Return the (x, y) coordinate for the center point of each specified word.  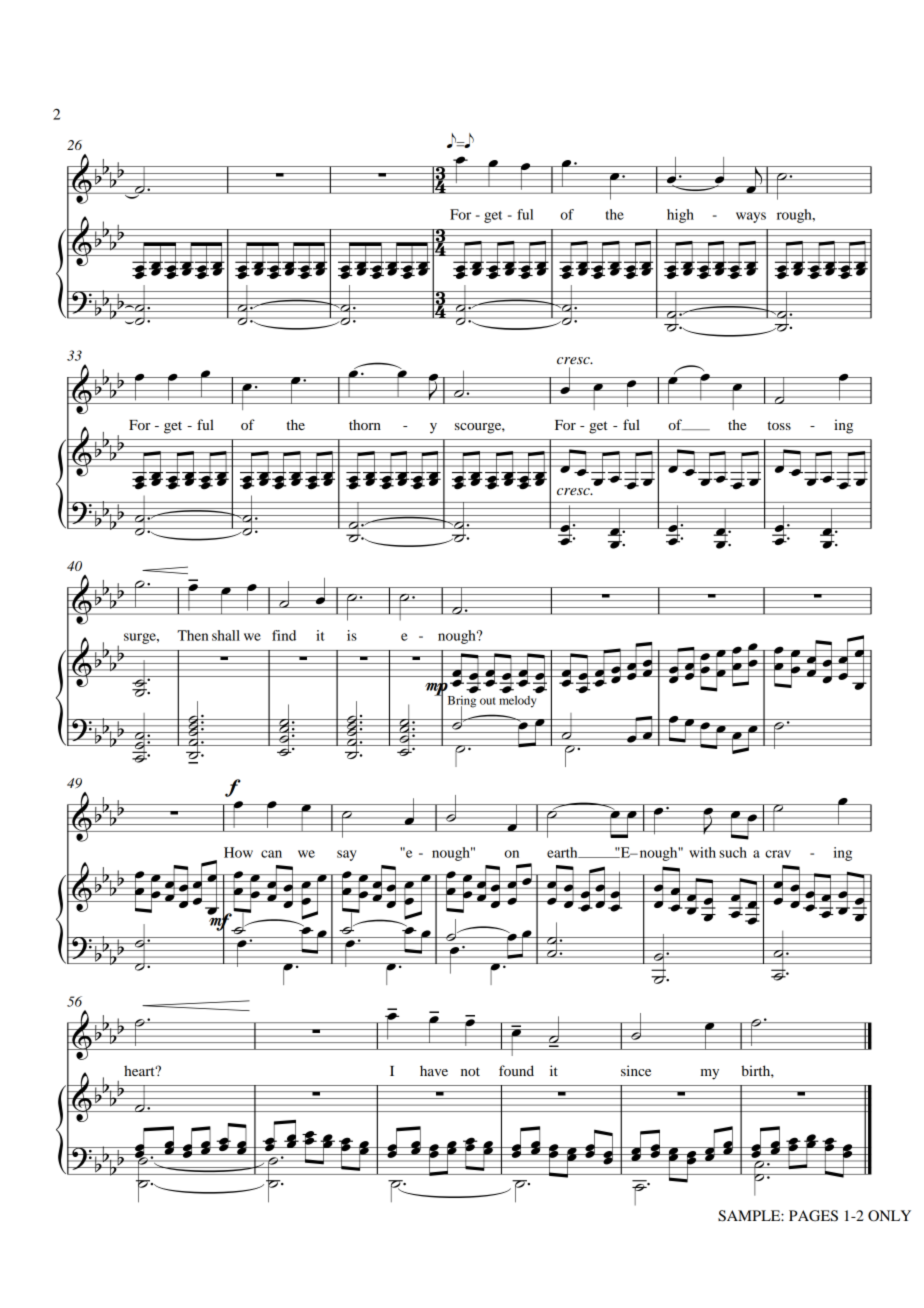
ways (751, 217)
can (271, 854)
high (680, 216)
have (434, 1070)
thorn (365, 424)
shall (226, 635)
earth (563, 852)
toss (779, 425)
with (702, 852)
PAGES (813, 1216)
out (488, 701)
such (733, 852)
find (284, 635)
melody (517, 702)
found (516, 1070)
